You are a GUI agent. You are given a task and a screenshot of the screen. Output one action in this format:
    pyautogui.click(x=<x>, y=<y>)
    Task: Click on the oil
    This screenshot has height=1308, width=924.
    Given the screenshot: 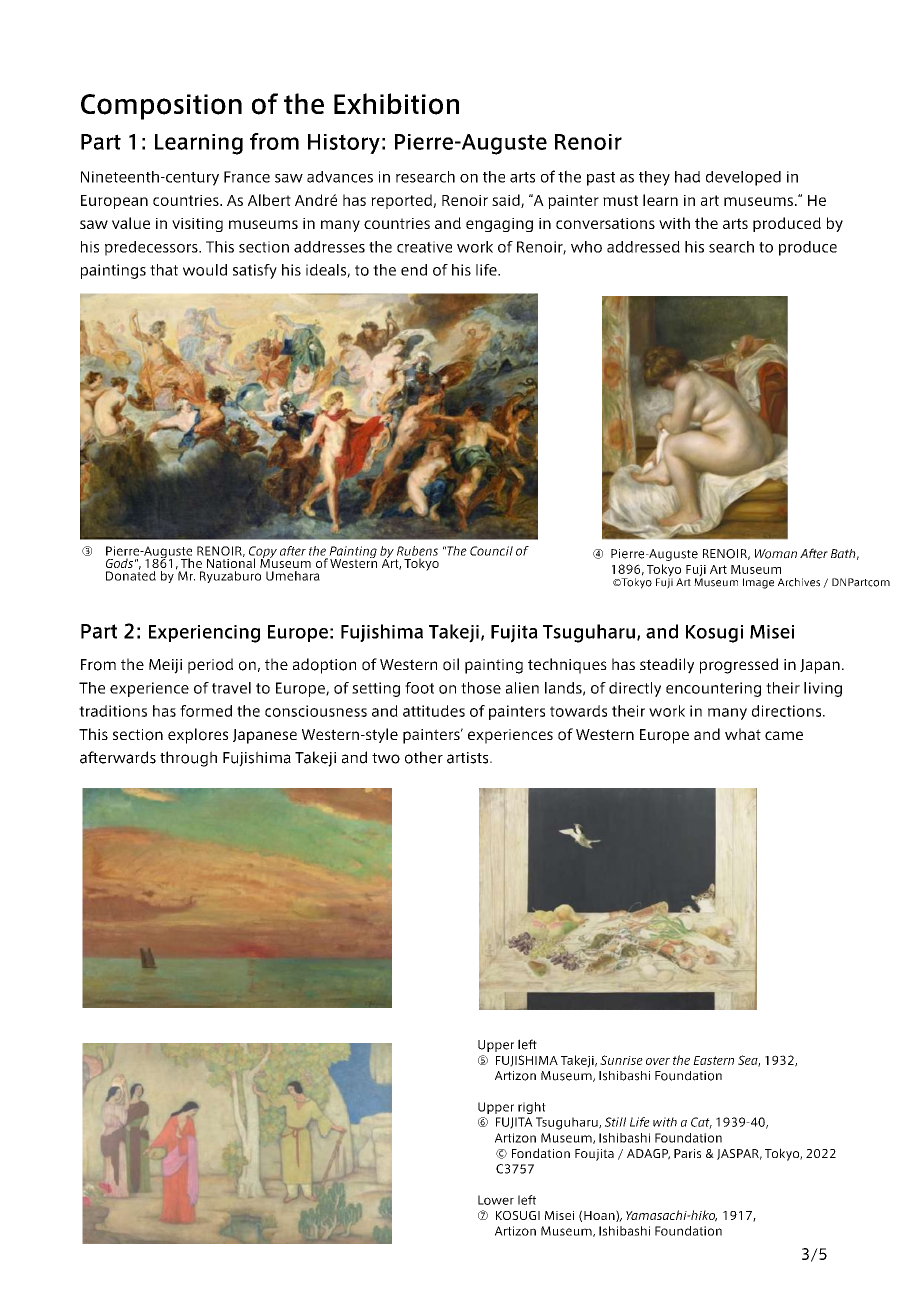 What is the action you would take?
    pyautogui.click(x=451, y=664)
